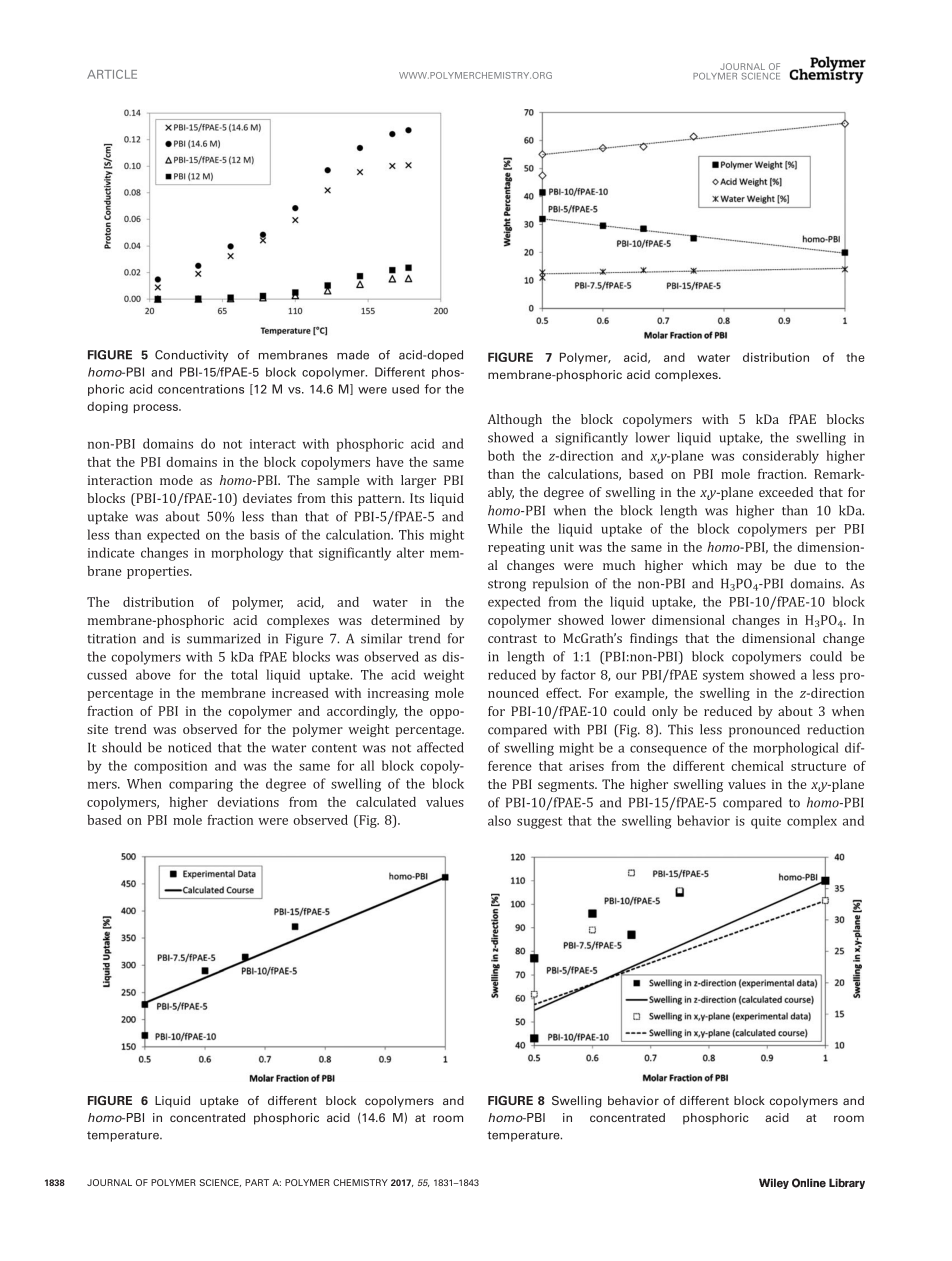 Image resolution: width=952 pixels, height=1261 pixels. What do you see at coordinates (499, 820) in the screenshot?
I see `also` at bounding box center [499, 820].
